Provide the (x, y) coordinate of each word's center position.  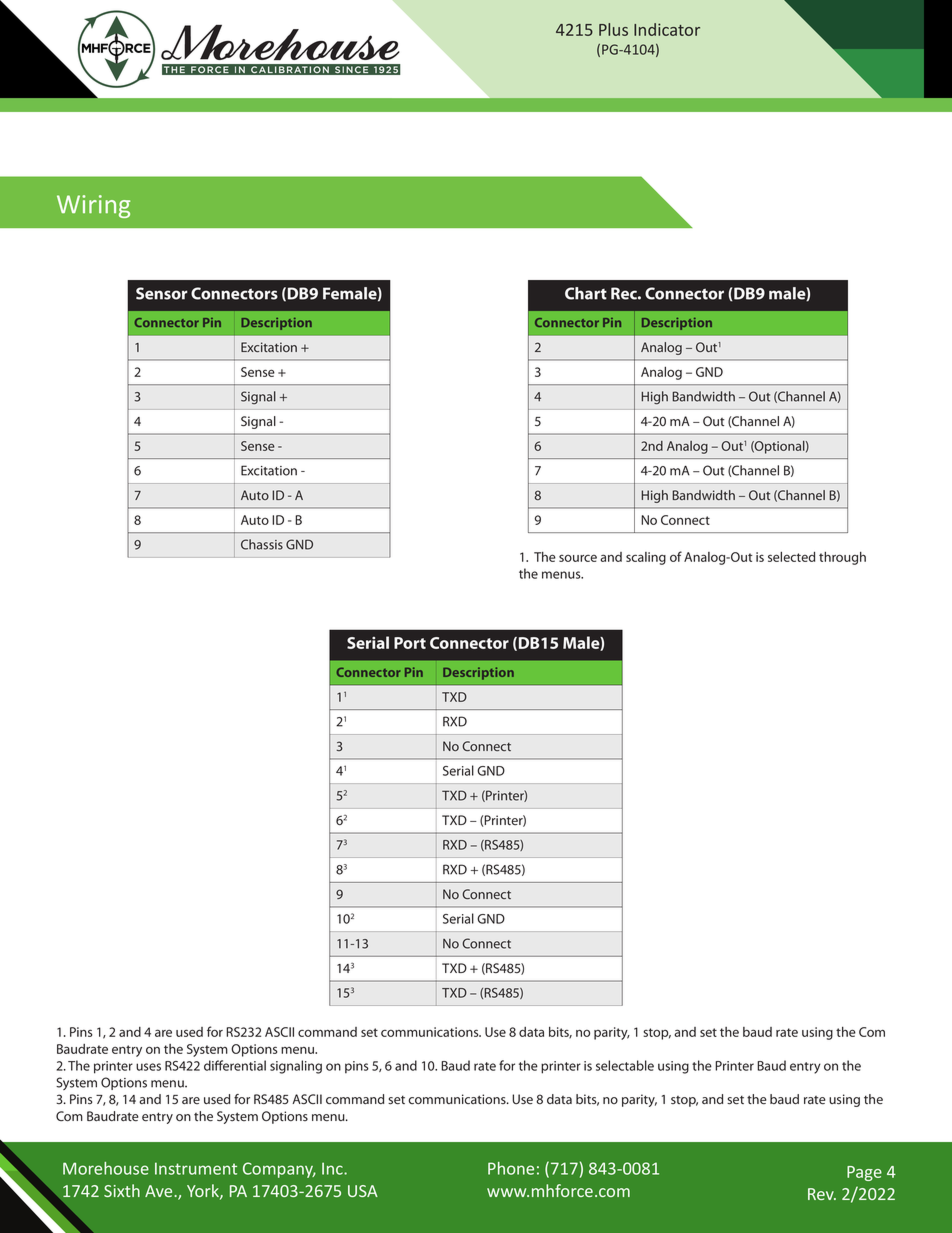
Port (410, 643)
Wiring (93, 206)
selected (791, 557)
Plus (613, 29)
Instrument (196, 1168)
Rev (822, 1194)
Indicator (667, 29)
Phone (511, 1168)
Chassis (262, 544)
